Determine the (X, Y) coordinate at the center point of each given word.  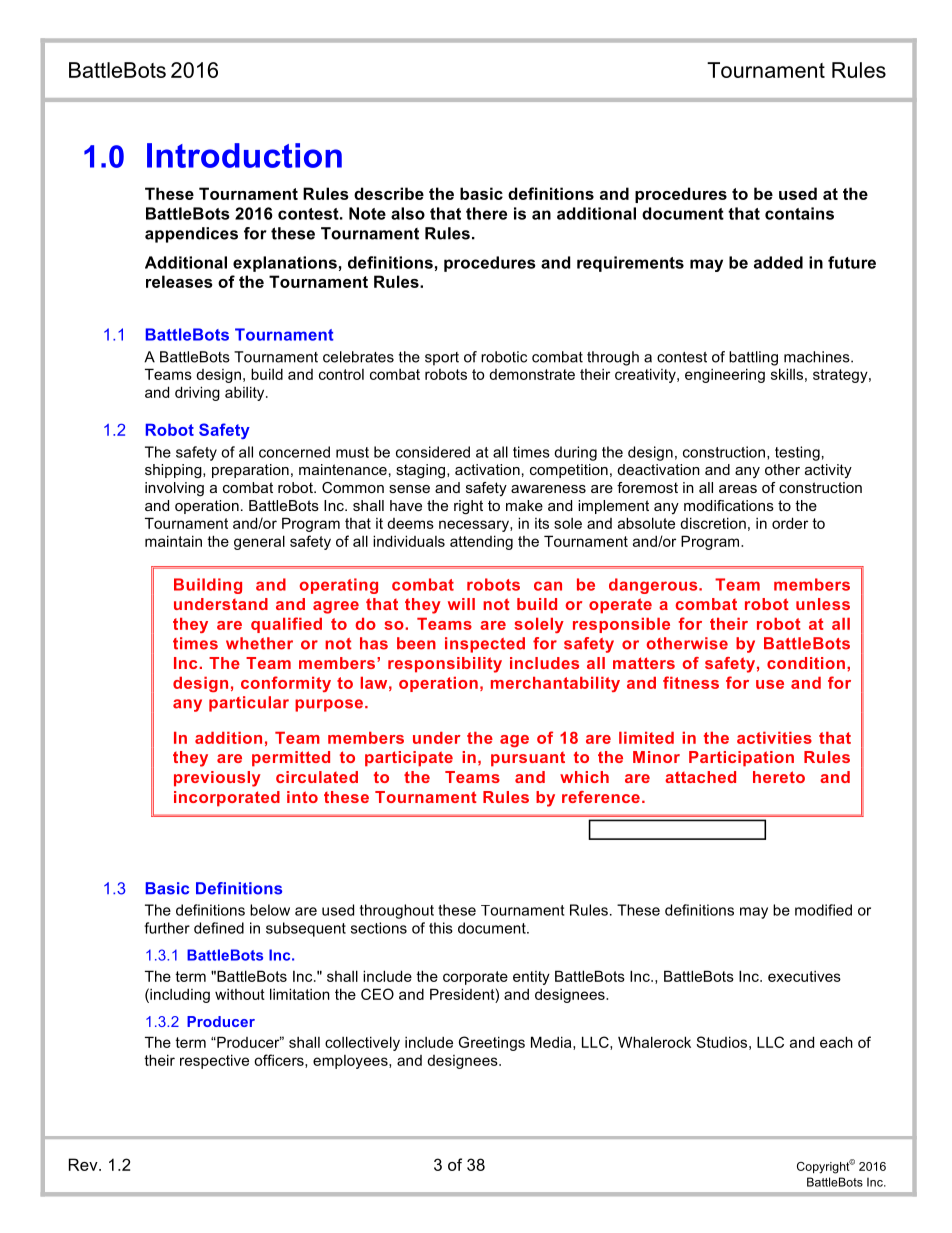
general (259, 542)
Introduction (244, 155)
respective (214, 1061)
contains (799, 213)
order (790, 523)
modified (823, 910)
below (270, 910)
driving (197, 393)
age (514, 741)
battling (753, 358)
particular (249, 704)
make (524, 505)
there (486, 213)
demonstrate (532, 374)
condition (806, 663)
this (441, 928)
